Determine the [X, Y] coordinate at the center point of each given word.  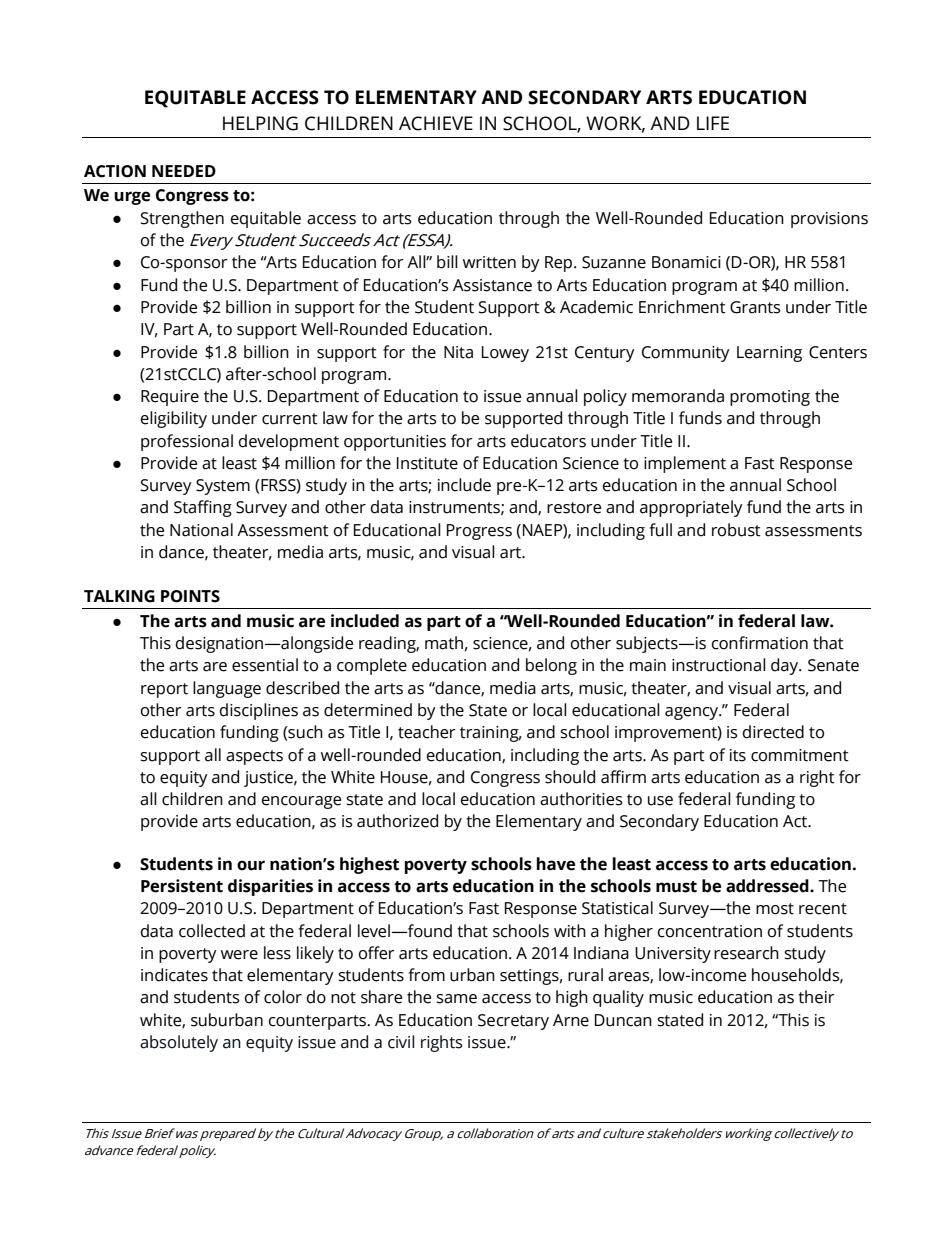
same [456, 999]
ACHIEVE [436, 123]
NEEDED [184, 171]
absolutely [179, 1043]
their [816, 997]
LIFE [713, 123]
